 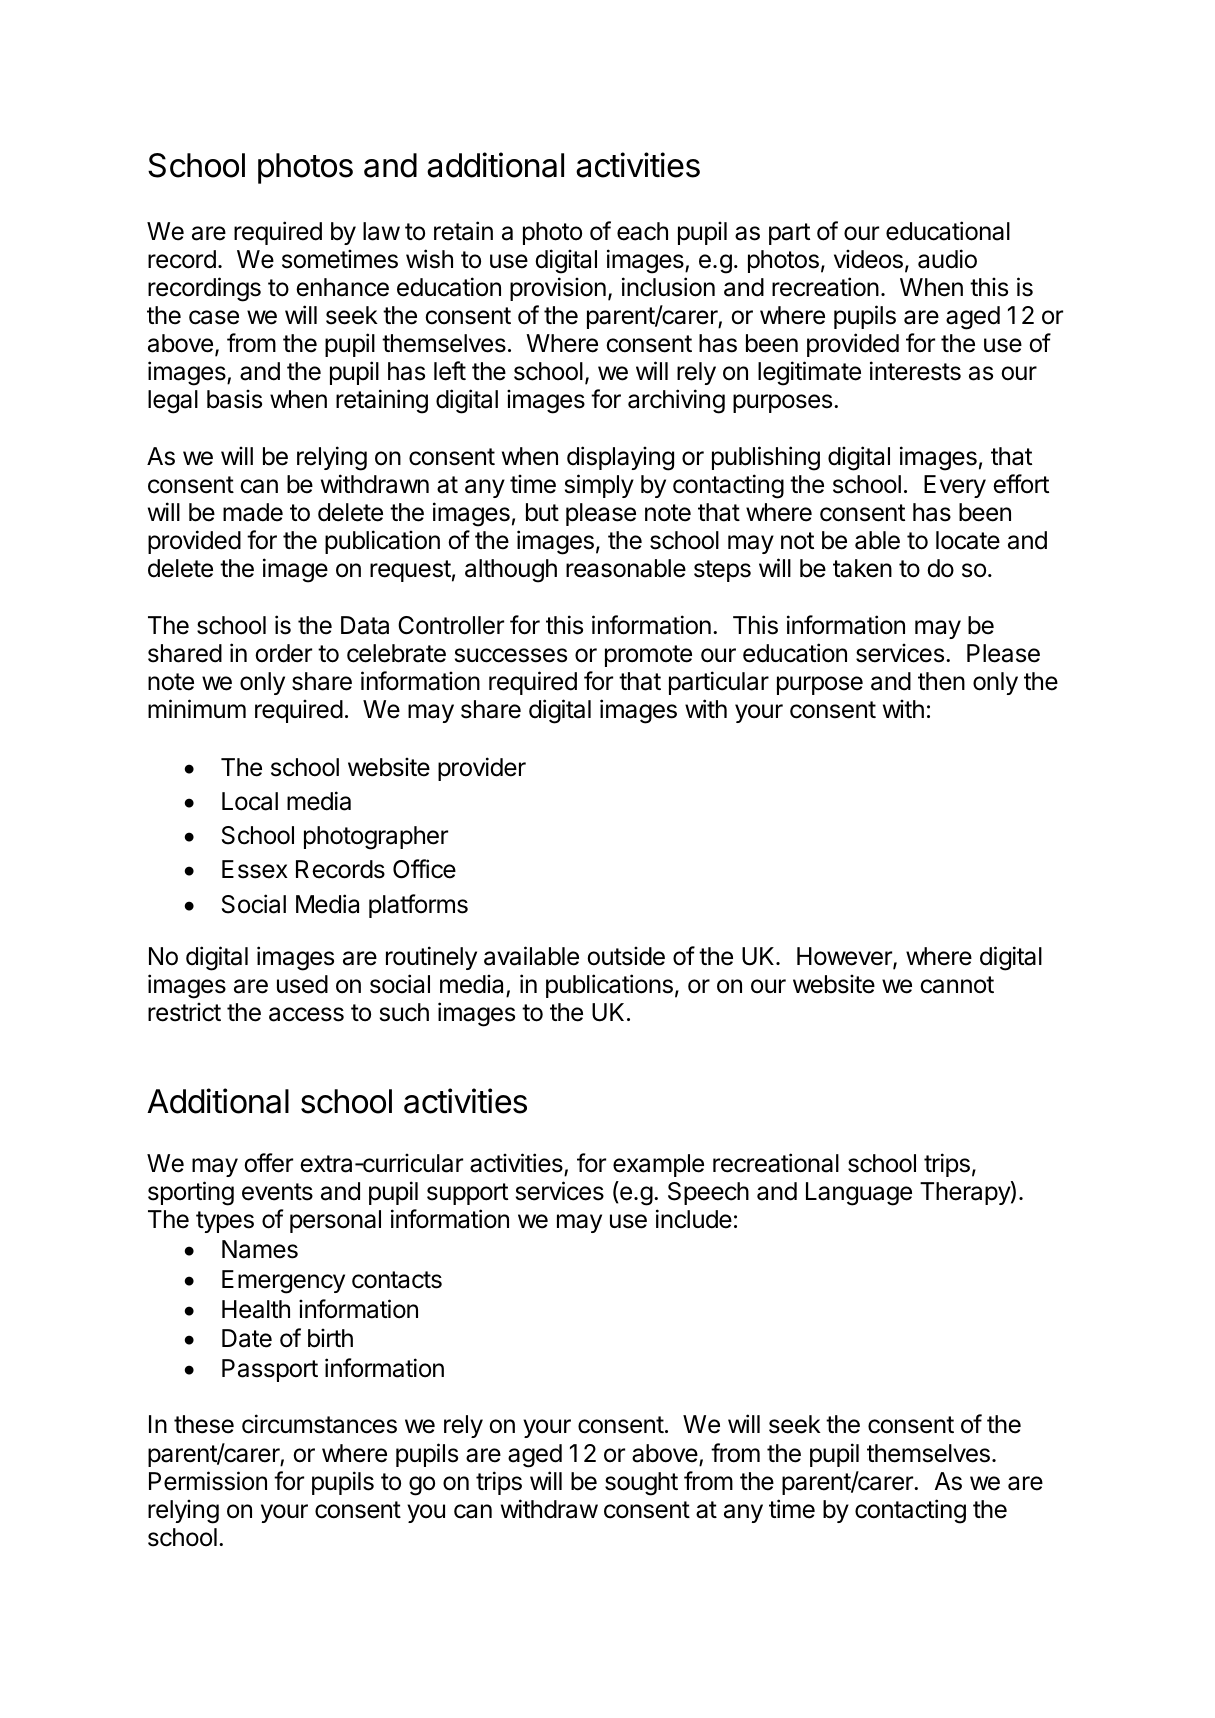 I want to click on Language, so click(x=859, y=1194).
